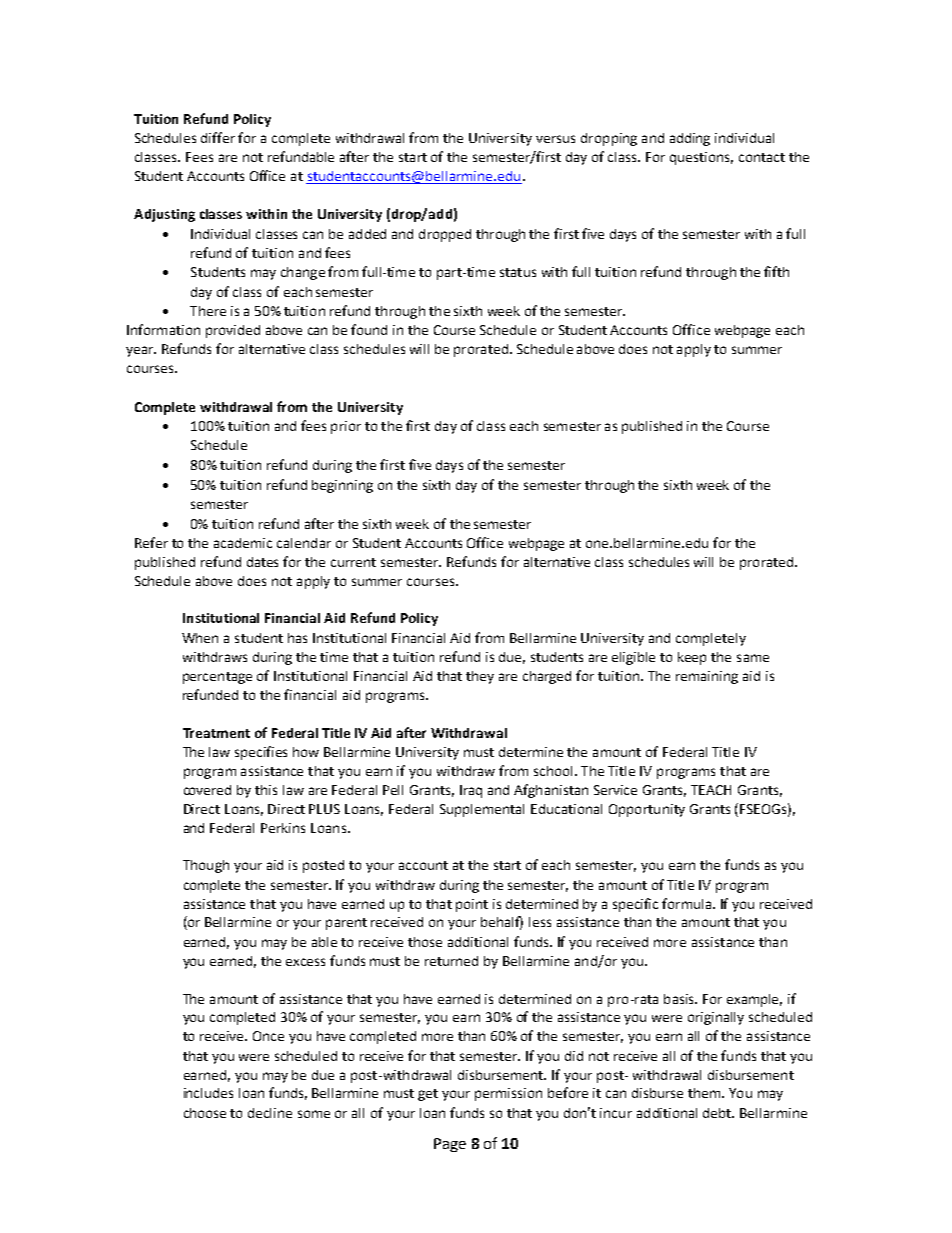 This page has height=1233, width=952. What do you see at coordinates (243, 543) in the page?
I see `academic` at bounding box center [243, 543].
